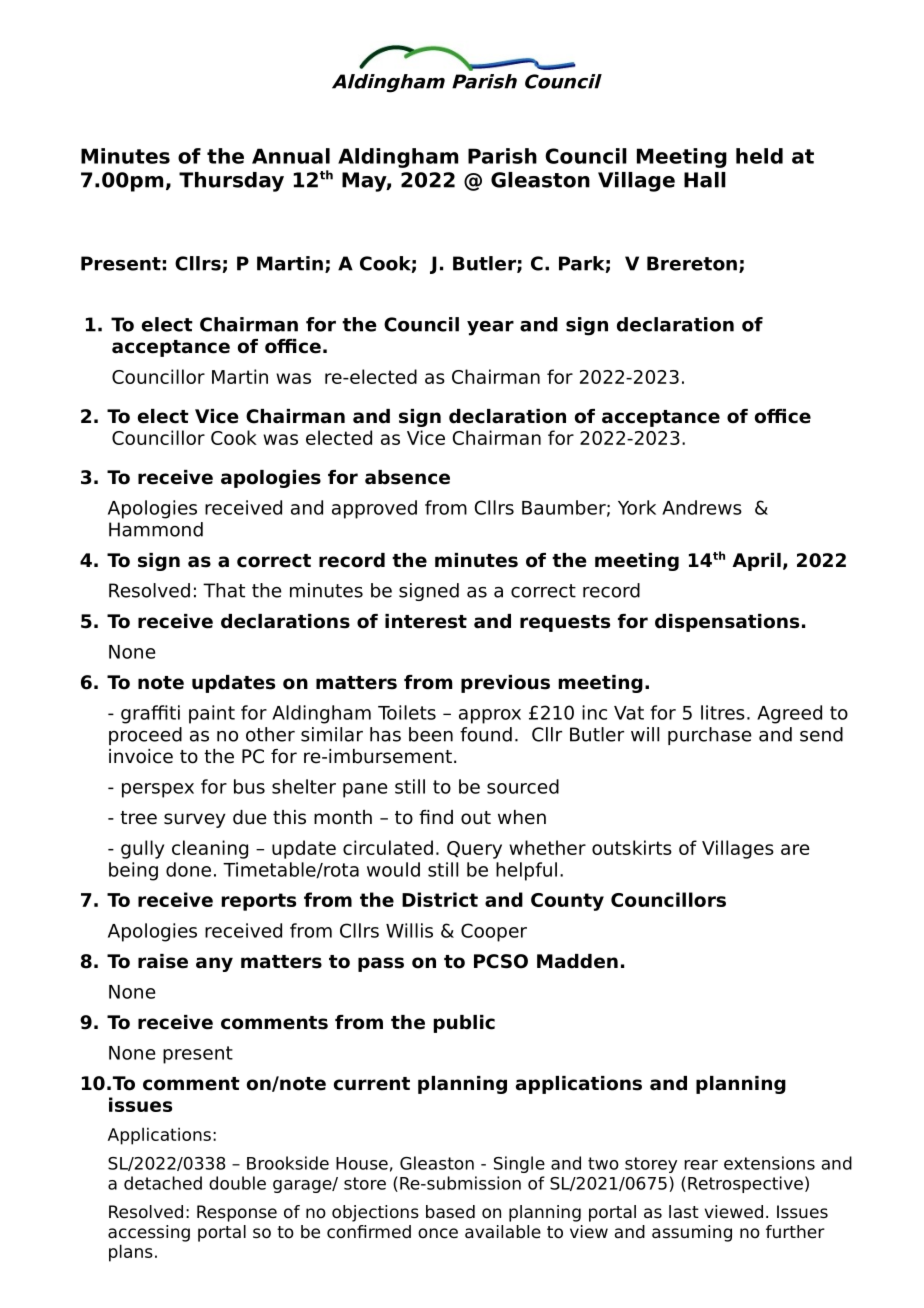  Describe the element at coordinates (705, 180) in the screenshot. I see `Hall` at that location.
